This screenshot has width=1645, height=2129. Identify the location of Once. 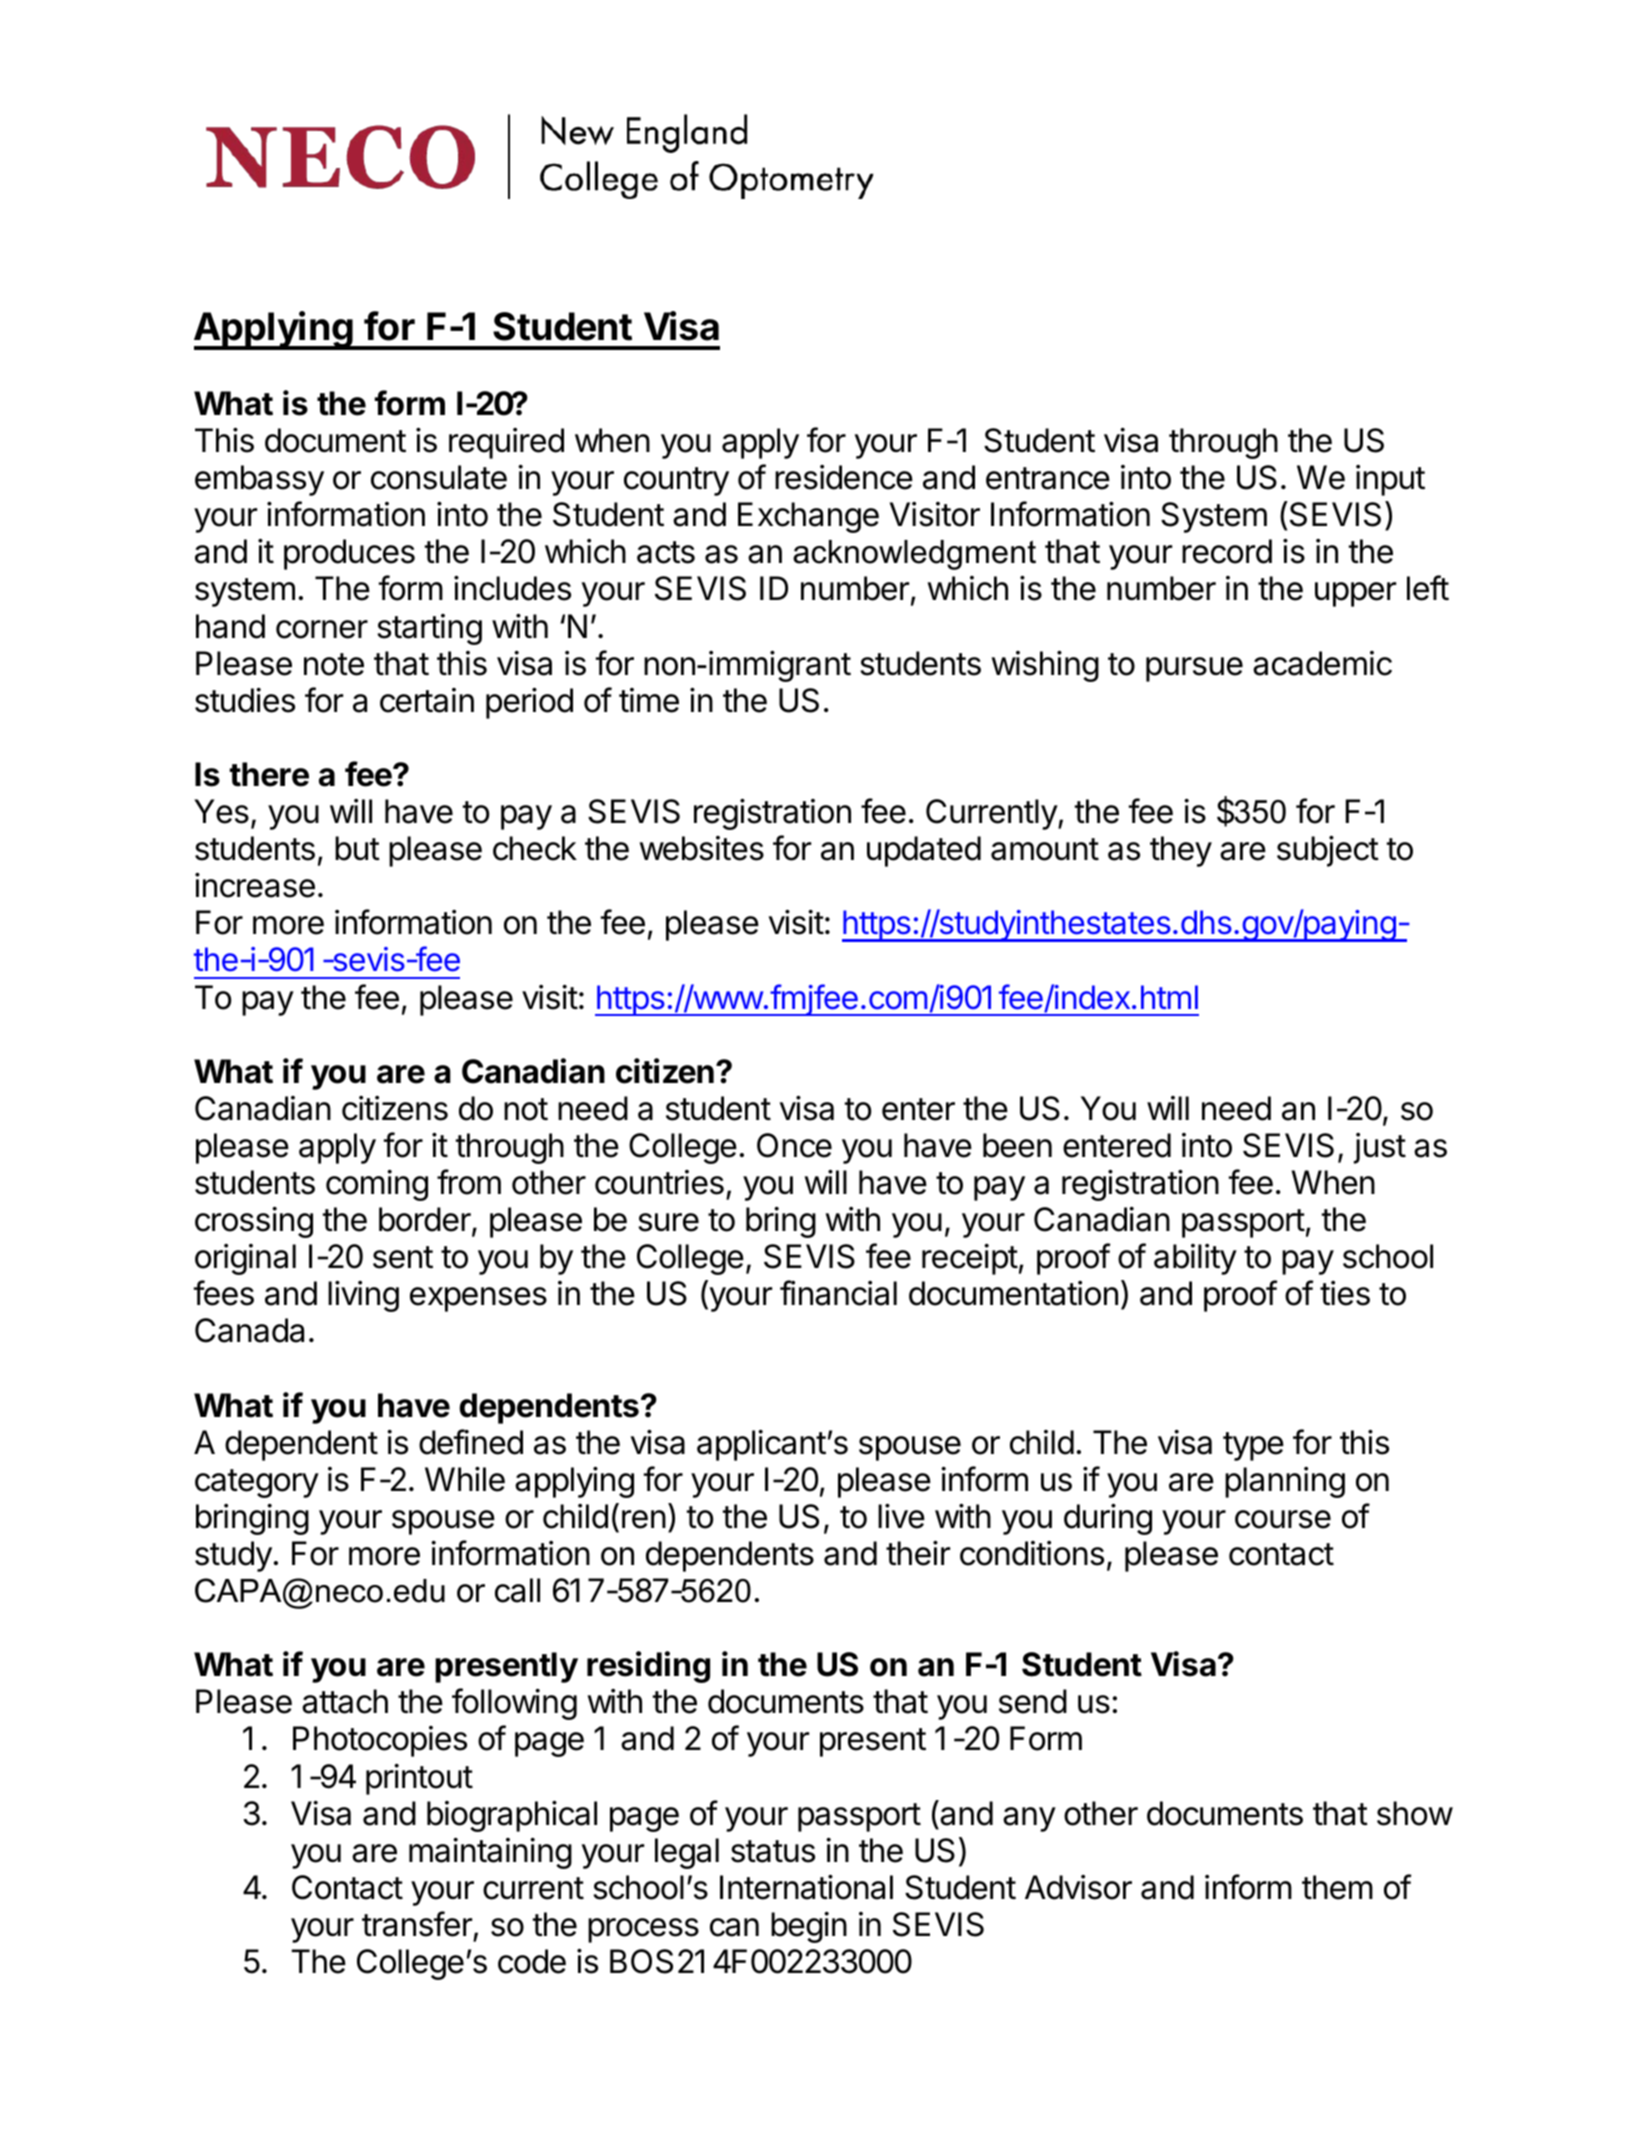
(794, 1145).
